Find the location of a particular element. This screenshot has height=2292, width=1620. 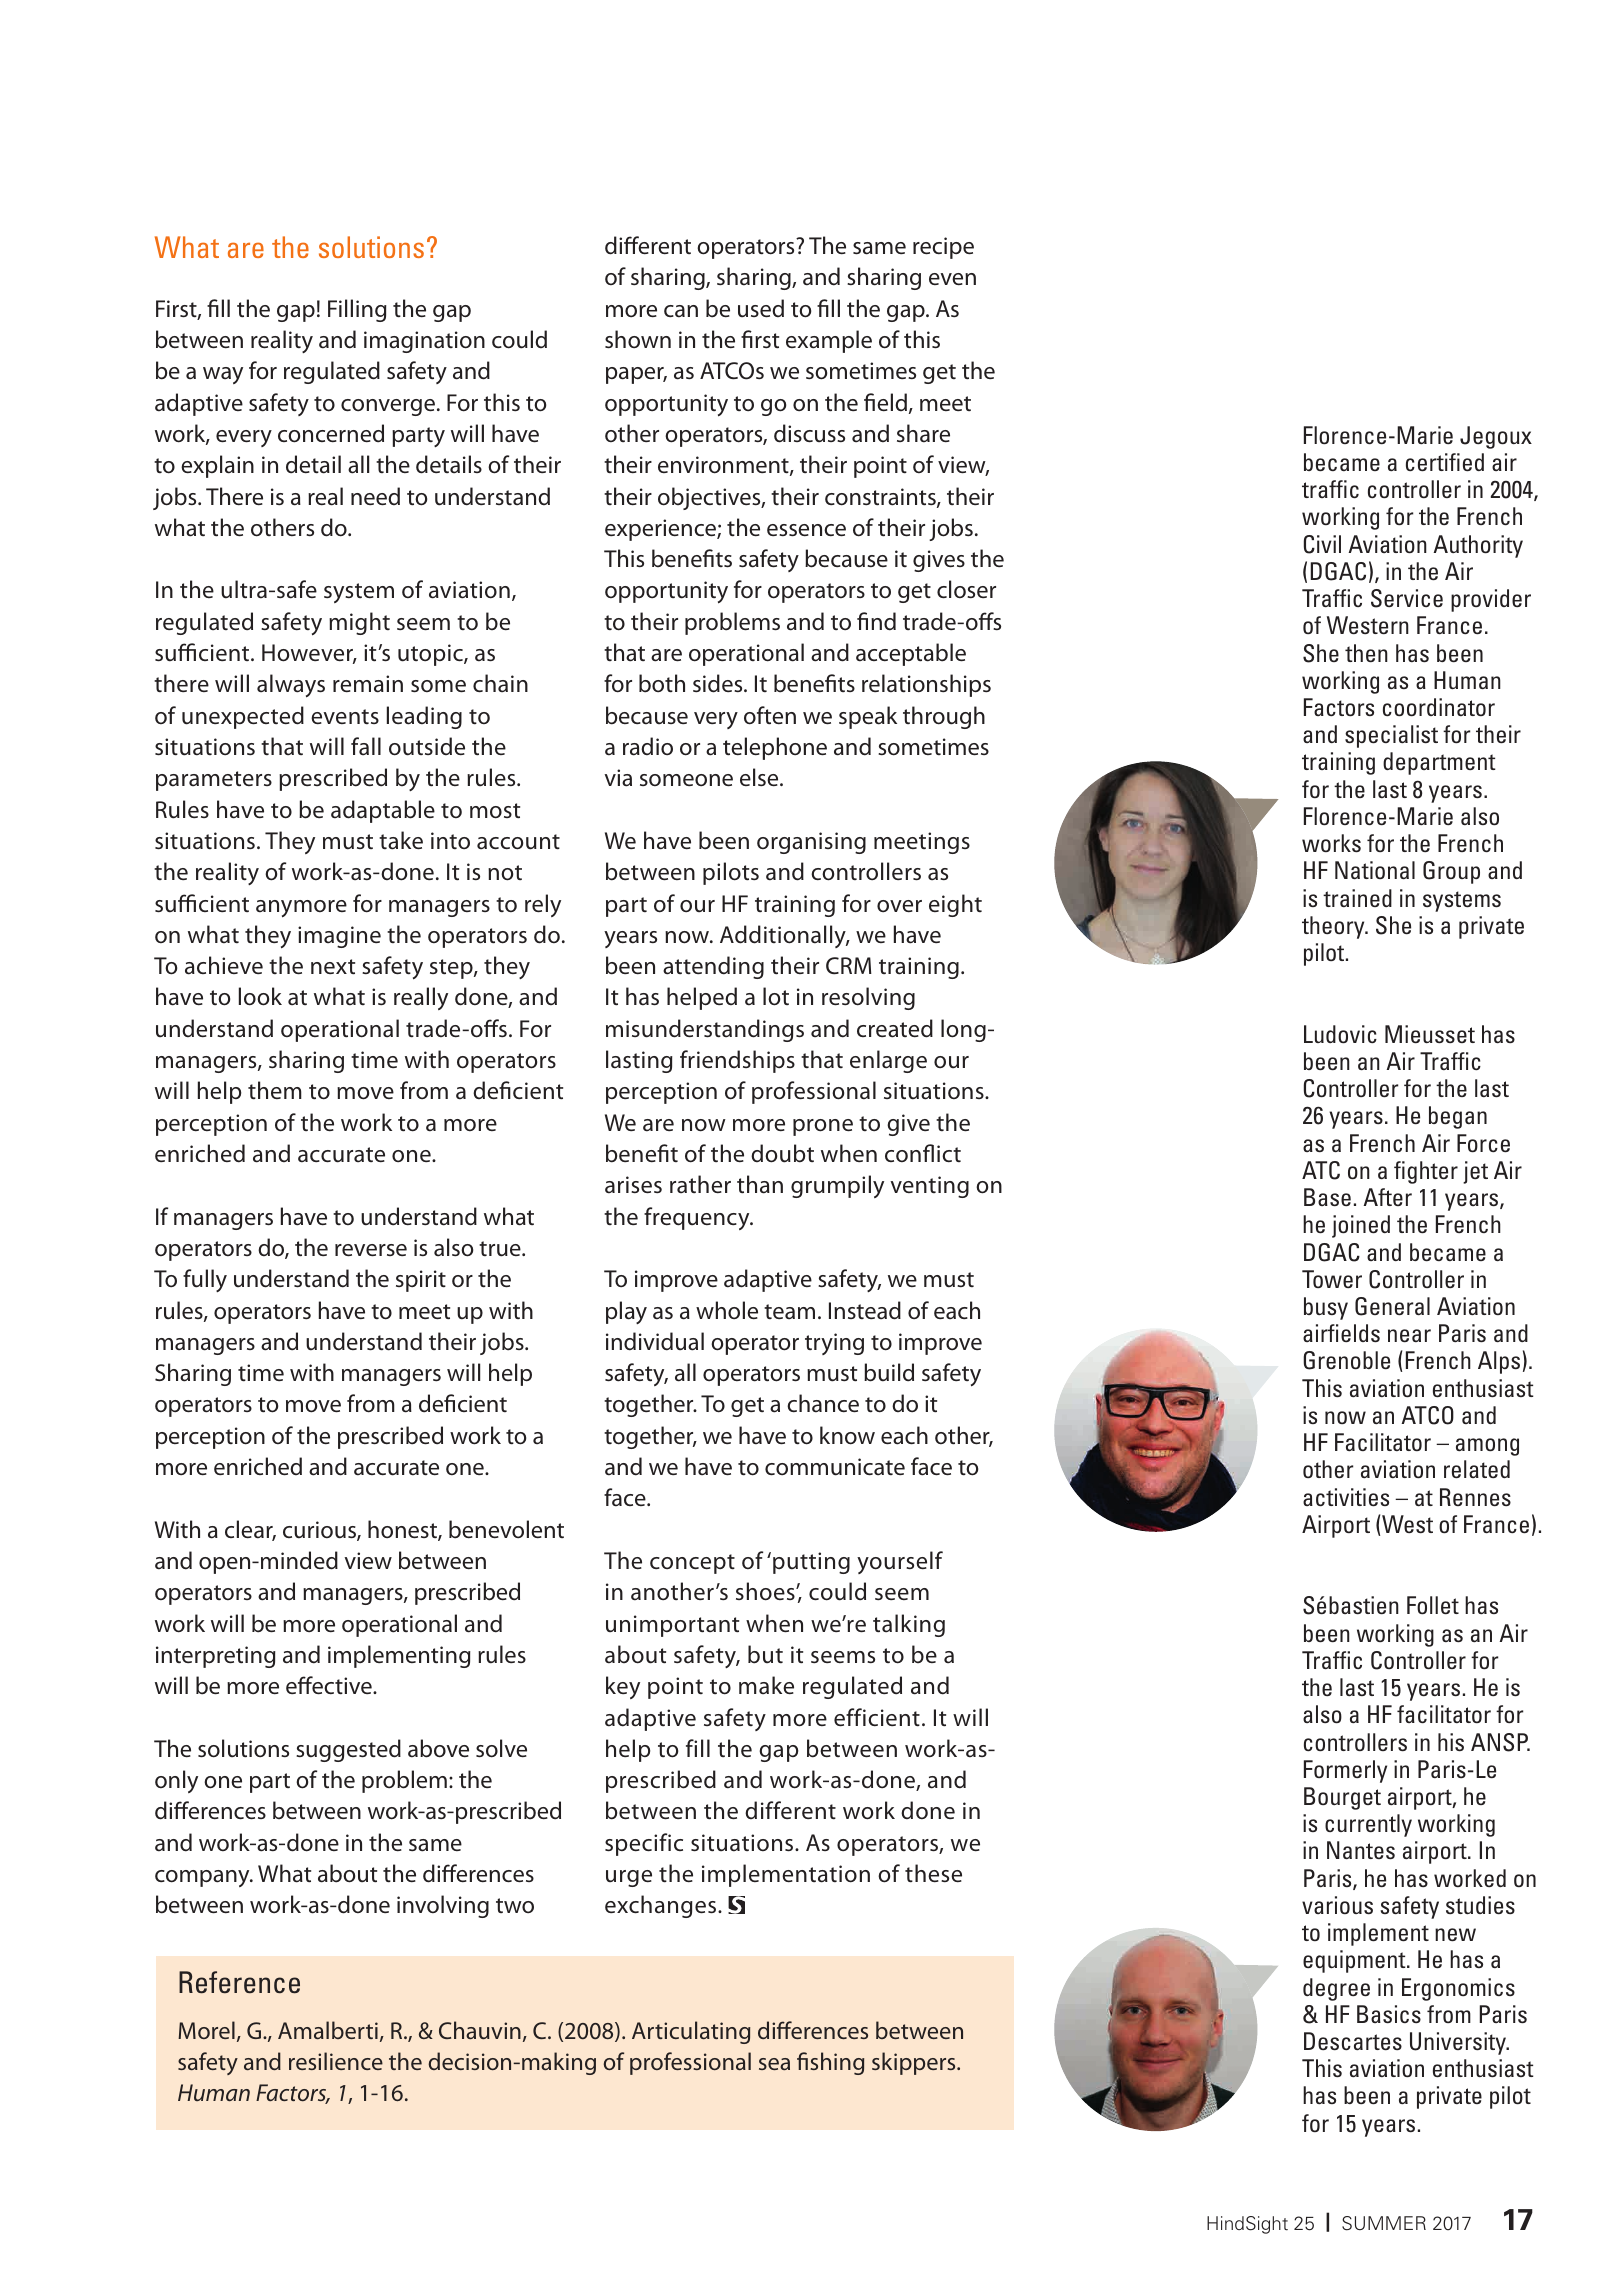

grumpily is located at coordinates (837, 1186).
